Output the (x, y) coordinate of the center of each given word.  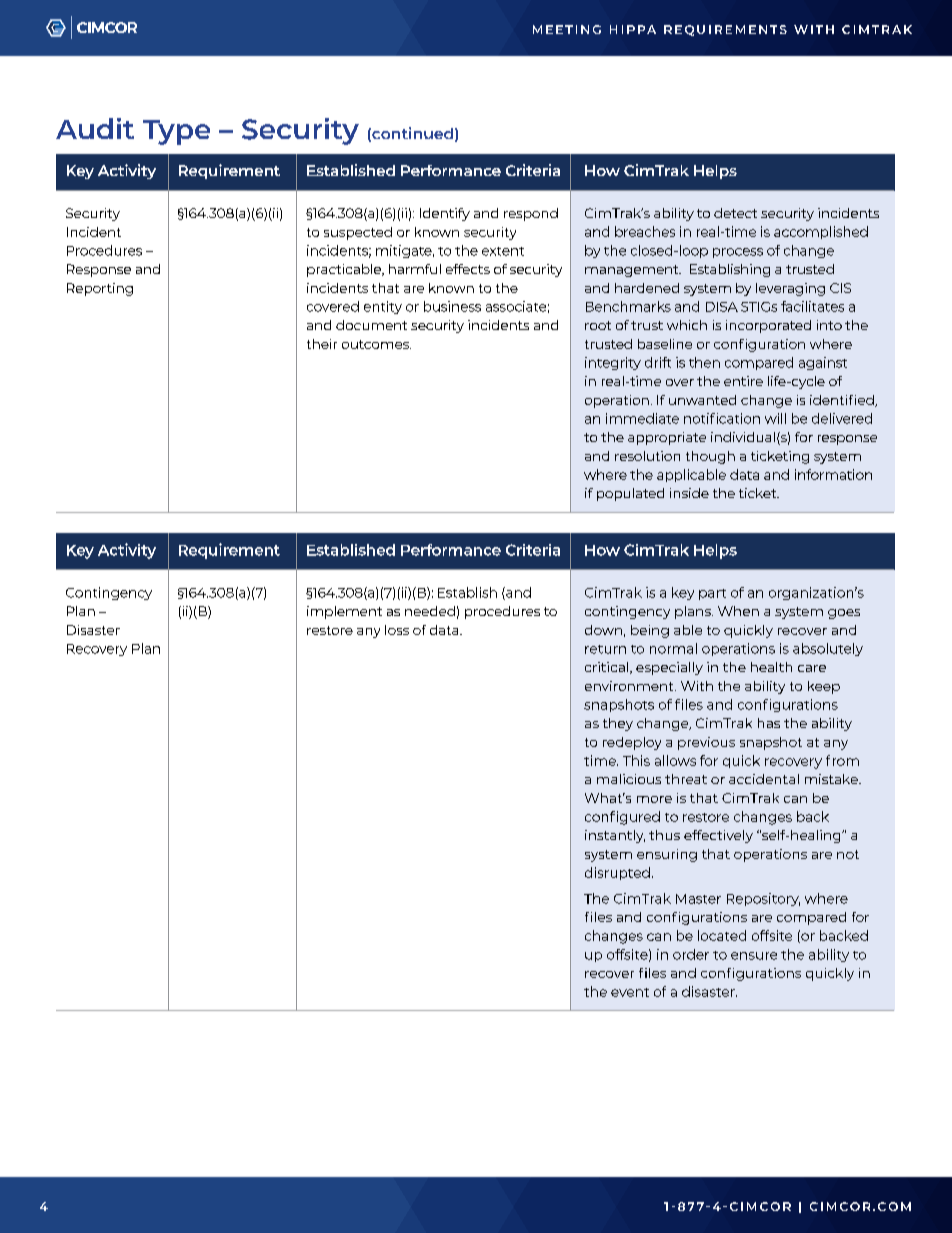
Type (176, 132)
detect (735, 213)
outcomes (376, 344)
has (769, 723)
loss (397, 630)
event (630, 992)
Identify (445, 214)
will (775, 418)
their (322, 344)
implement (344, 612)
